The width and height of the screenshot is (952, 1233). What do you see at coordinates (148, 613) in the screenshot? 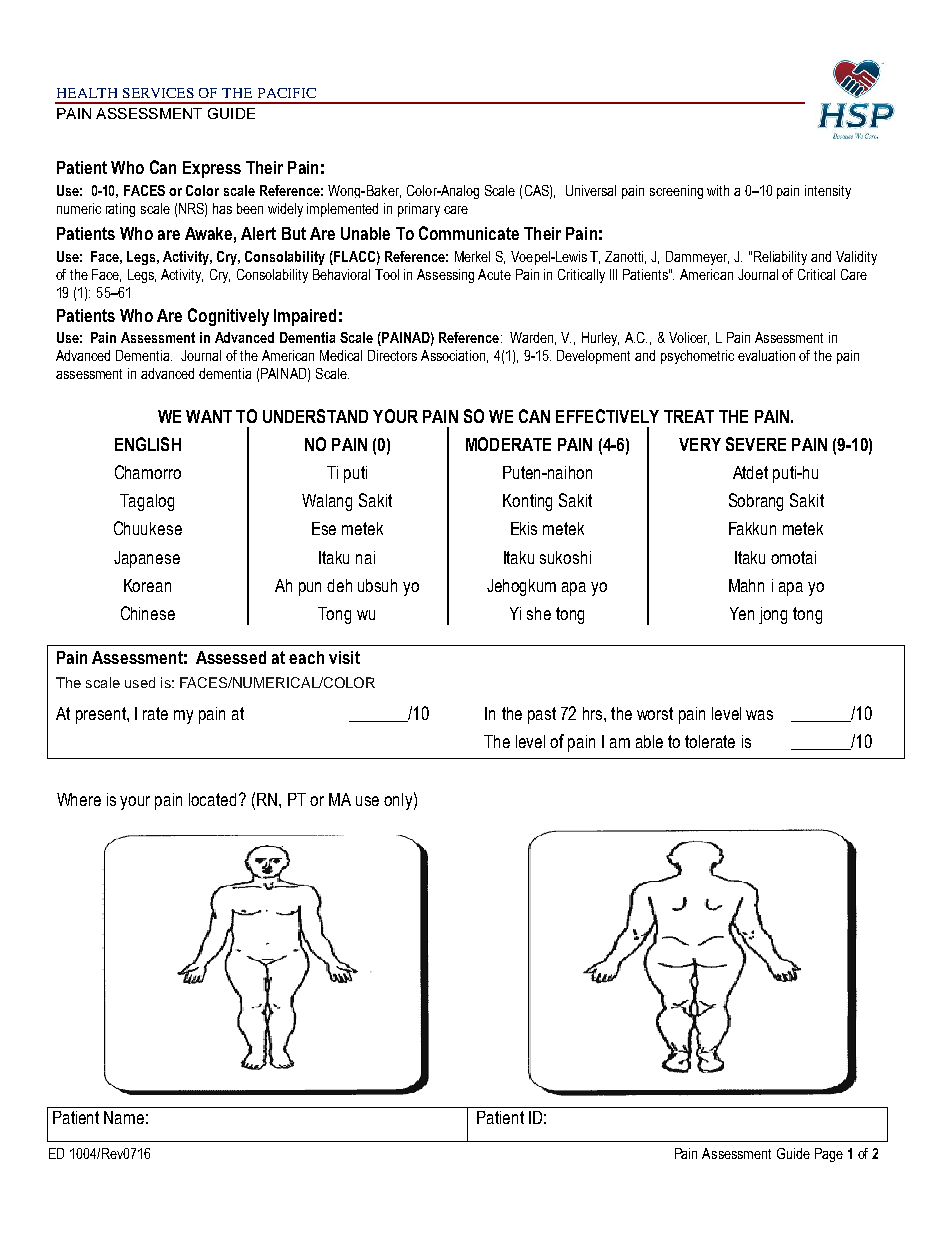
I see `Chinese` at bounding box center [148, 613].
